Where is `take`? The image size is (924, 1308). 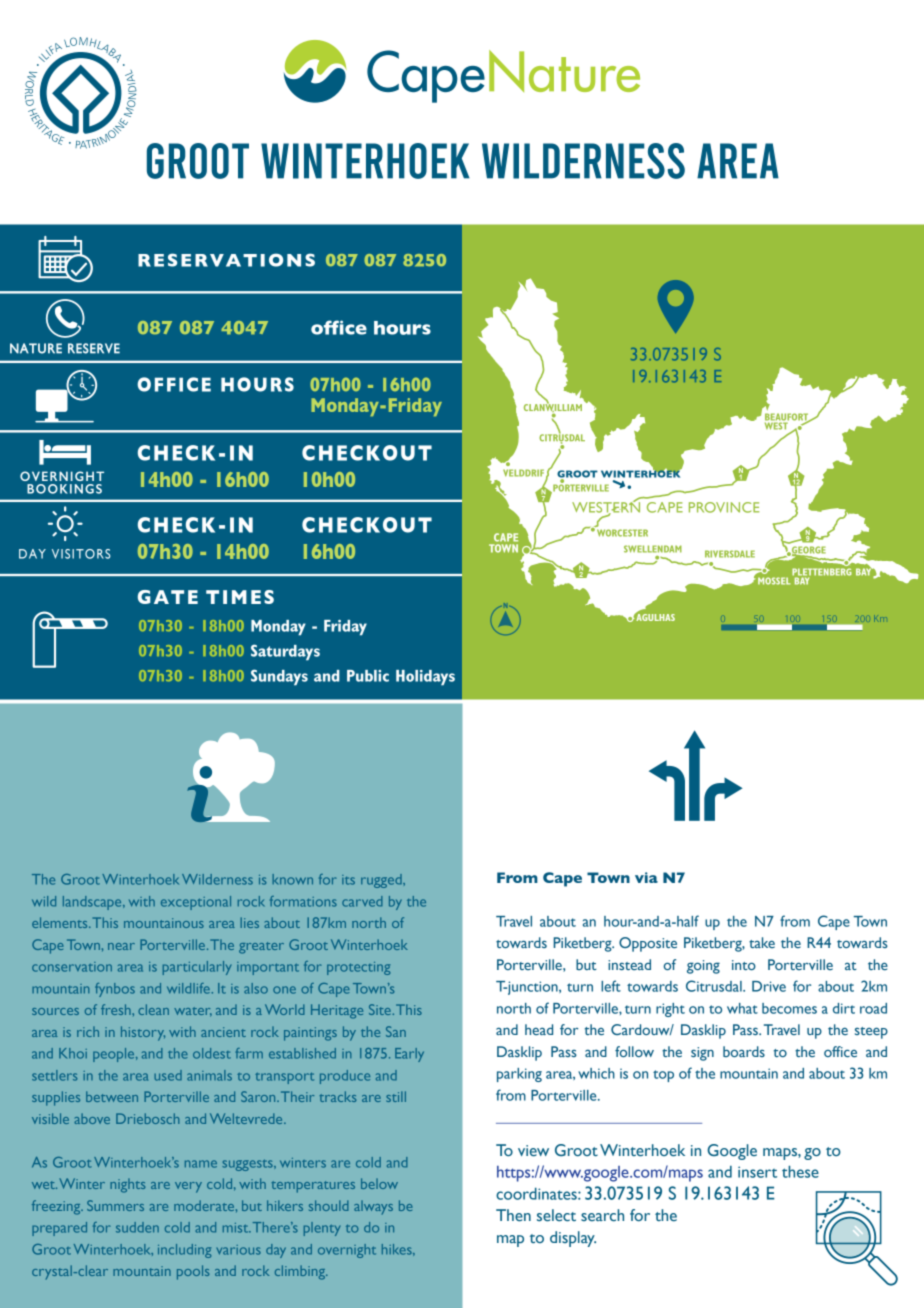 take is located at coordinates (762, 942).
